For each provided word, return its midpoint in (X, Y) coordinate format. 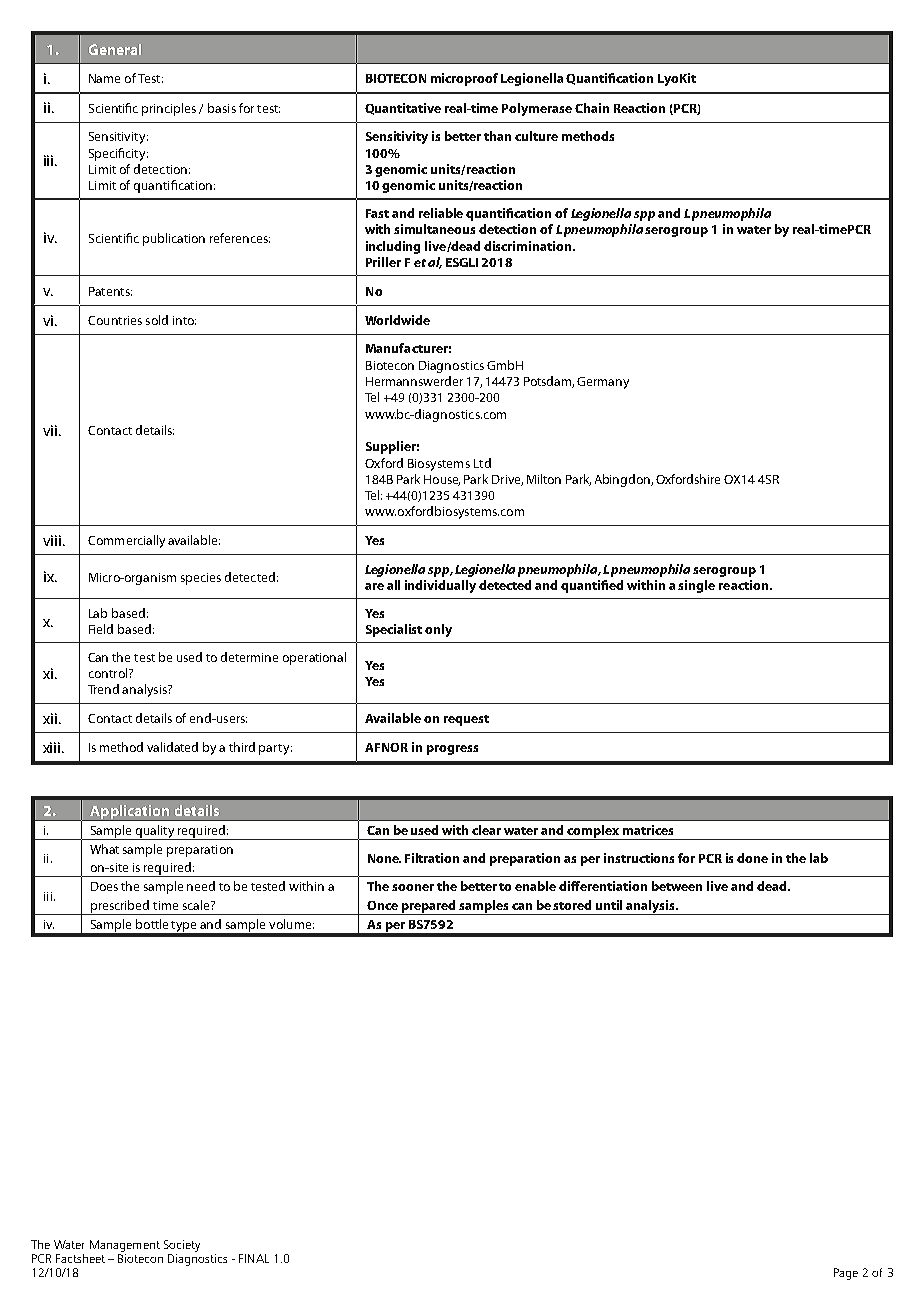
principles (169, 109)
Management (125, 1247)
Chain (592, 108)
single (696, 586)
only (438, 630)
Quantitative (403, 109)
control (109, 673)
